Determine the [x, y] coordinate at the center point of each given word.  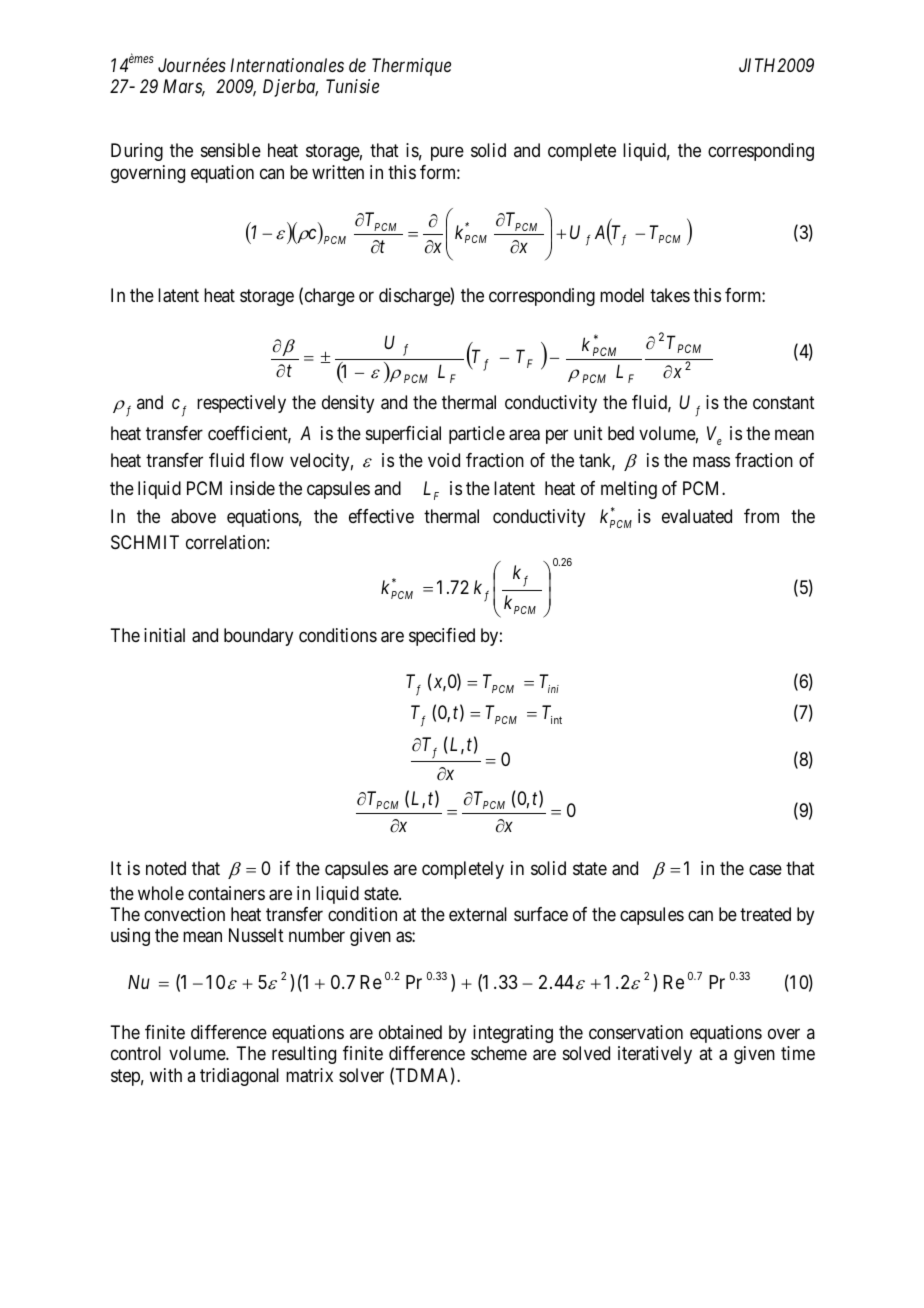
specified [442, 637]
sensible [231, 150]
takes [670, 295]
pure [447, 154]
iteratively [655, 1055]
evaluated [697, 516]
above [193, 516]
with [166, 1075]
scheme [499, 1053]
